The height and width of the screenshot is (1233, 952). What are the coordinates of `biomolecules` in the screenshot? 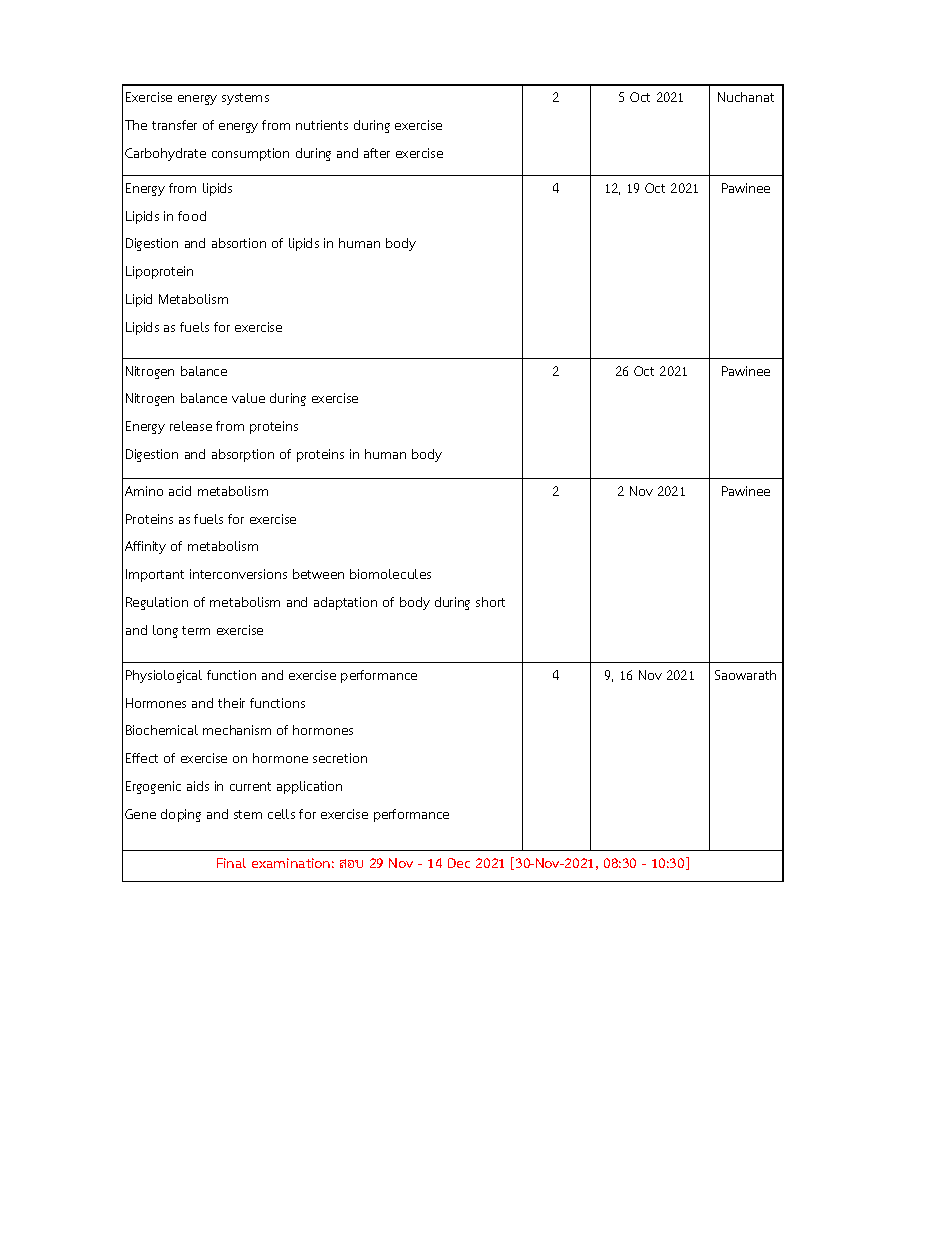 It's located at (390, 574).
